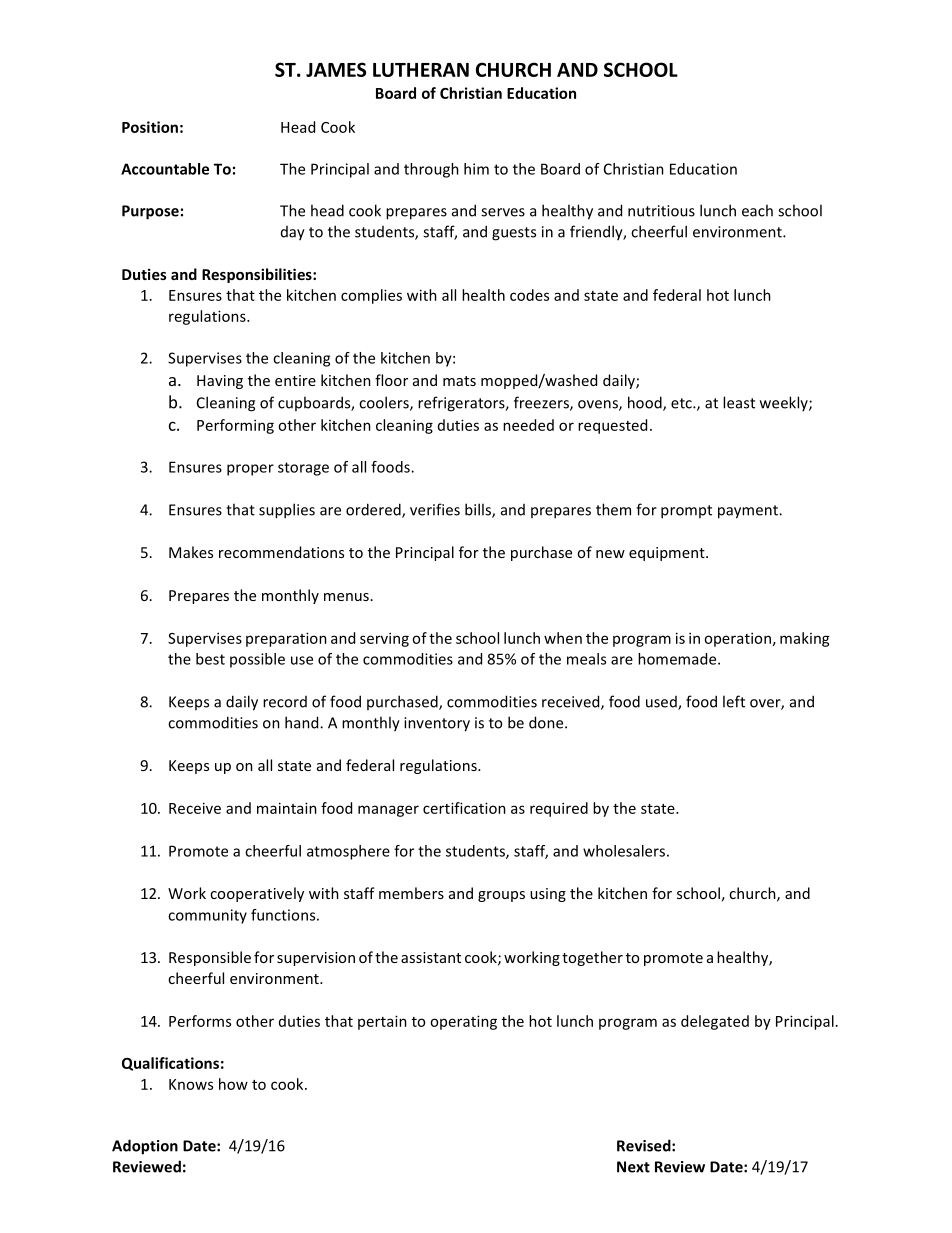 The height and width of the screenshot is (1233, 952). What do you see at coordinates (421, 70) in the screenshot?
I see `LUTHERAN` at bounding box center [421, 70].
